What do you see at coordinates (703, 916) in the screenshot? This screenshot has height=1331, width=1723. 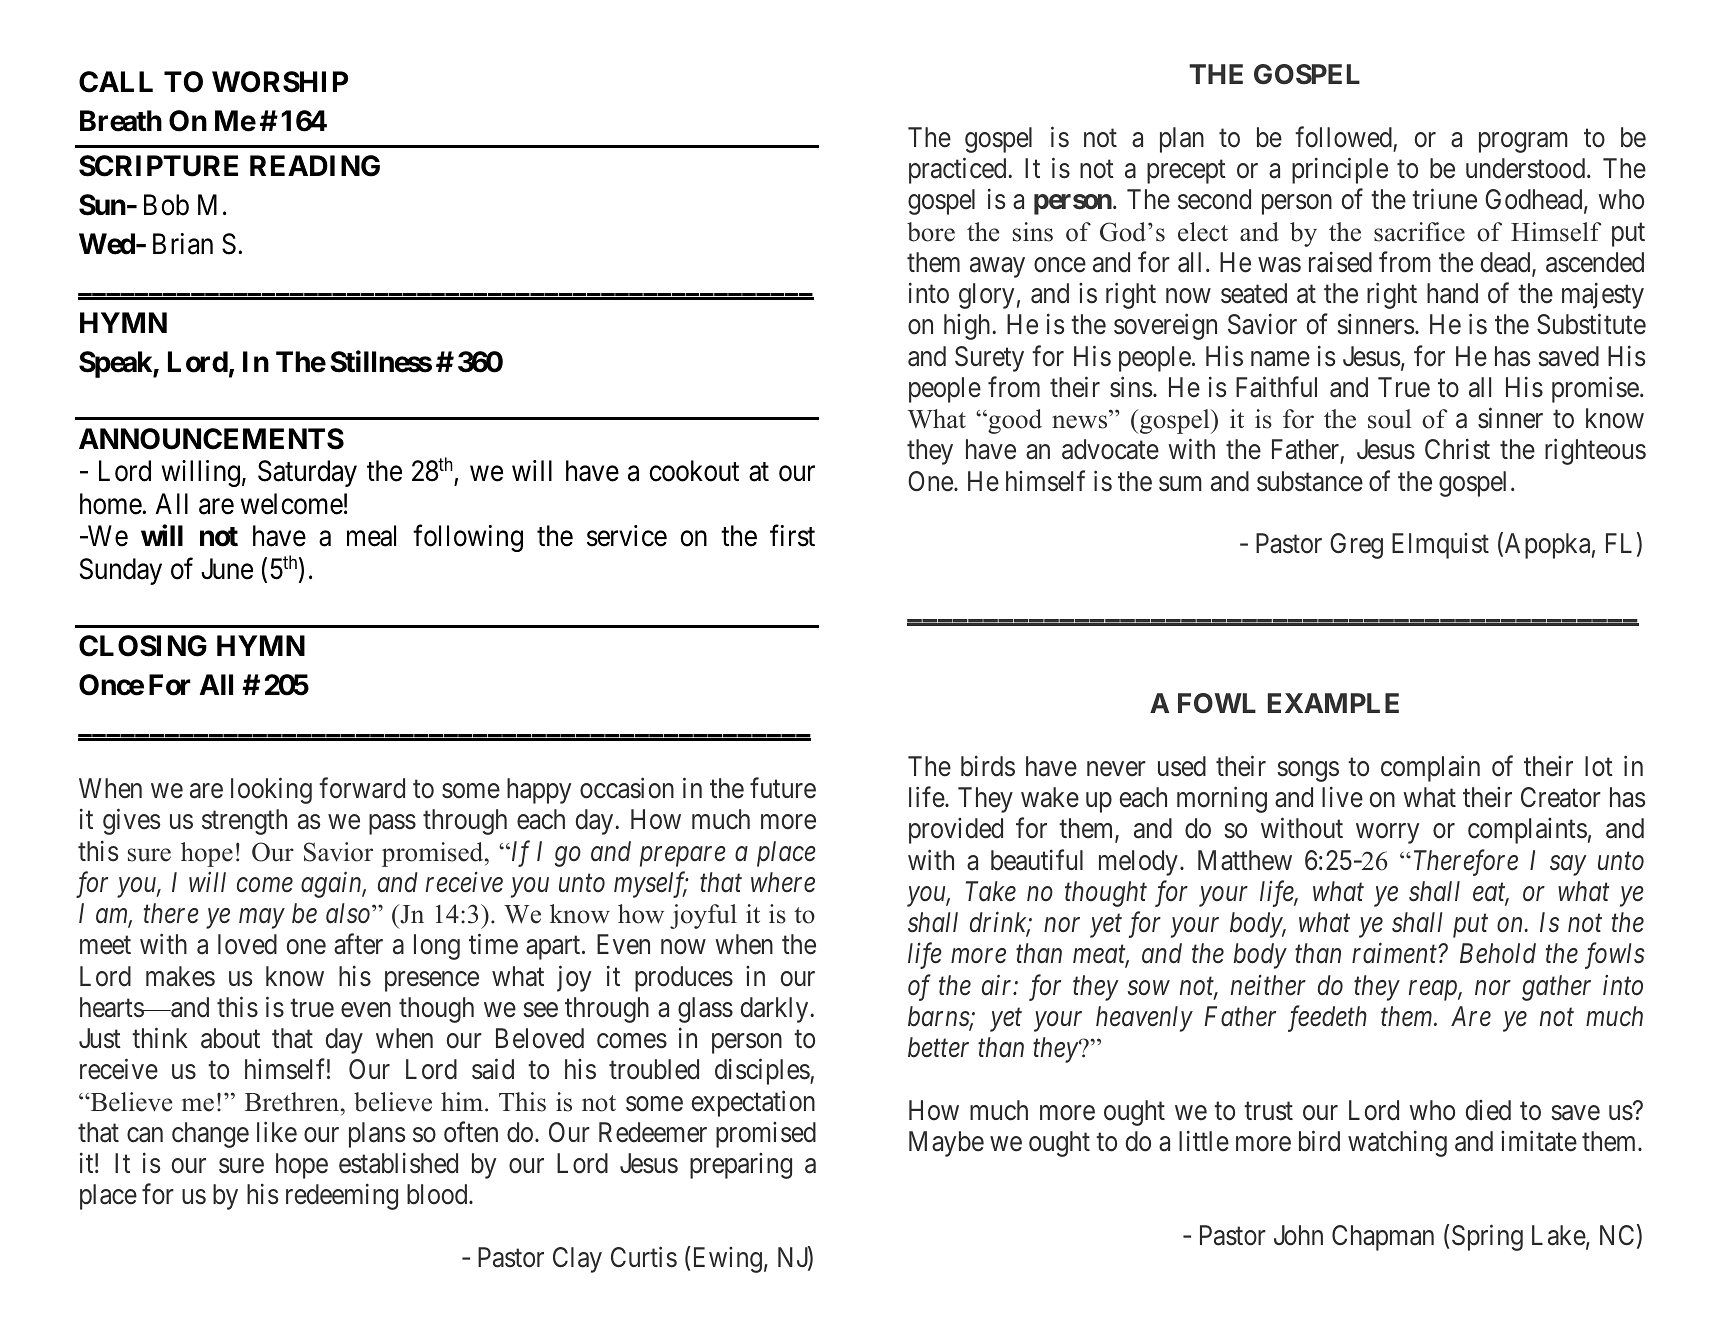 I see `joyful` at bounding box center [703, 916].
